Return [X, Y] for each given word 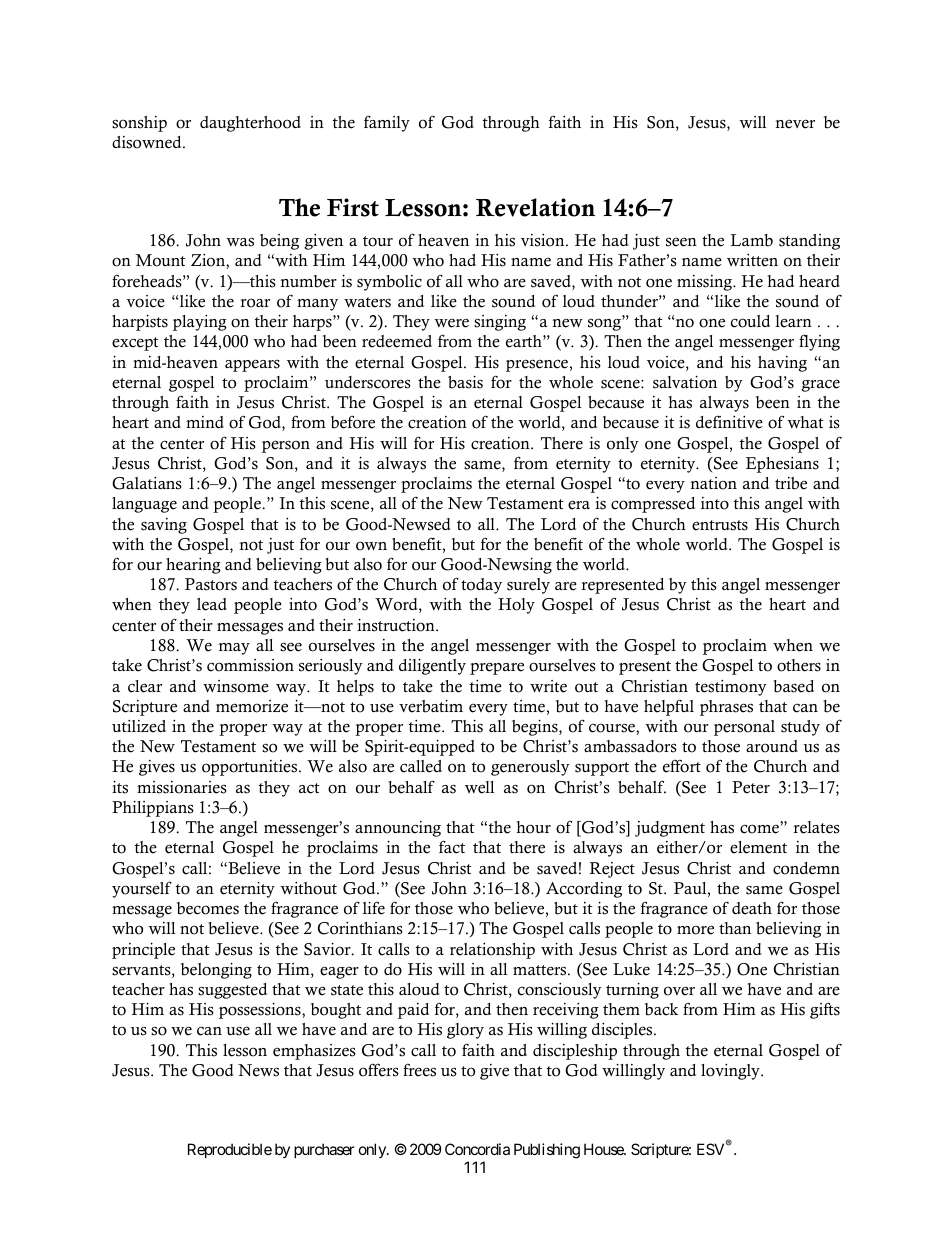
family [387, 123]
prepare [497, 668]
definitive [729, 422]
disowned [148, 142]
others [799, 665]
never [795, 124]
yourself [142, 889]
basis [465, 382]
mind [205, 422]
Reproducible [230, 1150]
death [752, 908]
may [234, 649]
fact [452, 847]
